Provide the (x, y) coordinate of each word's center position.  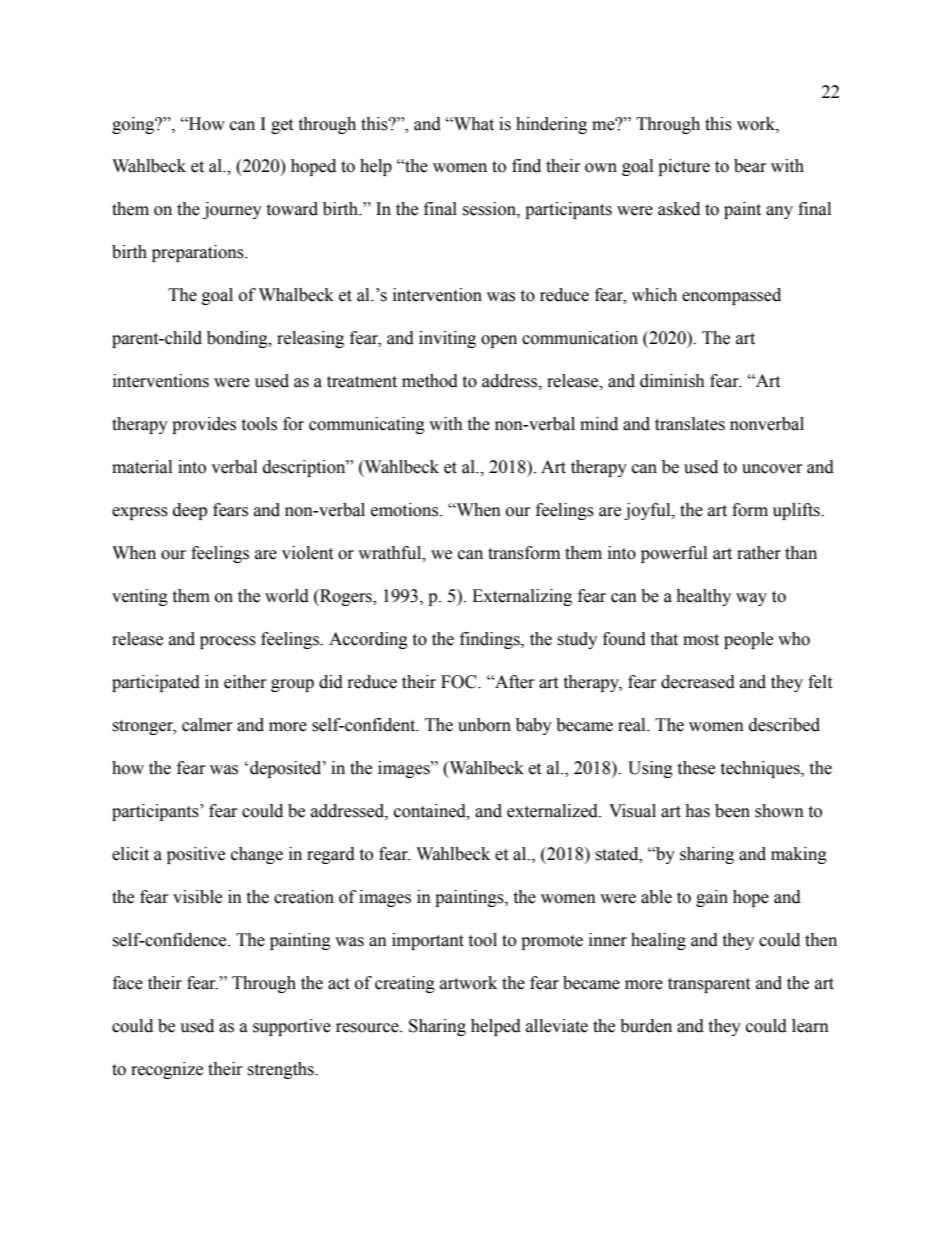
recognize (167, 1070)
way (751, 599)
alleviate (557, 1026)
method (430, 381)
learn (810, 1026)
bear (750, 166)
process (228, 642)
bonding (238, 339)
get (282, 126)
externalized (553, 811)
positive (196, 855)
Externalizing (522, 597)
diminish (672, 381)
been (732, 811)
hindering (551, 125)
